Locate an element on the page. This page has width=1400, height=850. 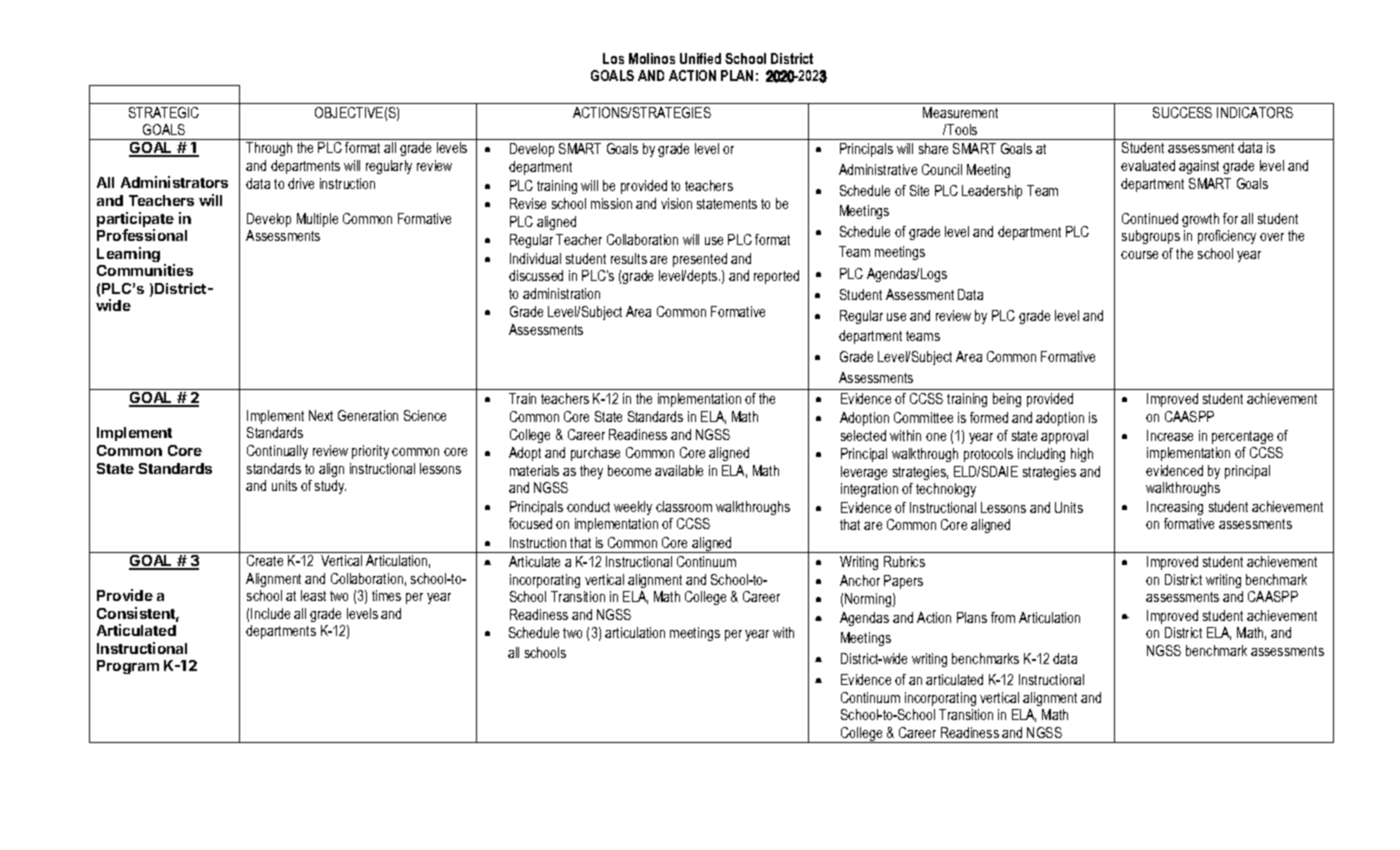
administration is located at coordinates (561, 293).
